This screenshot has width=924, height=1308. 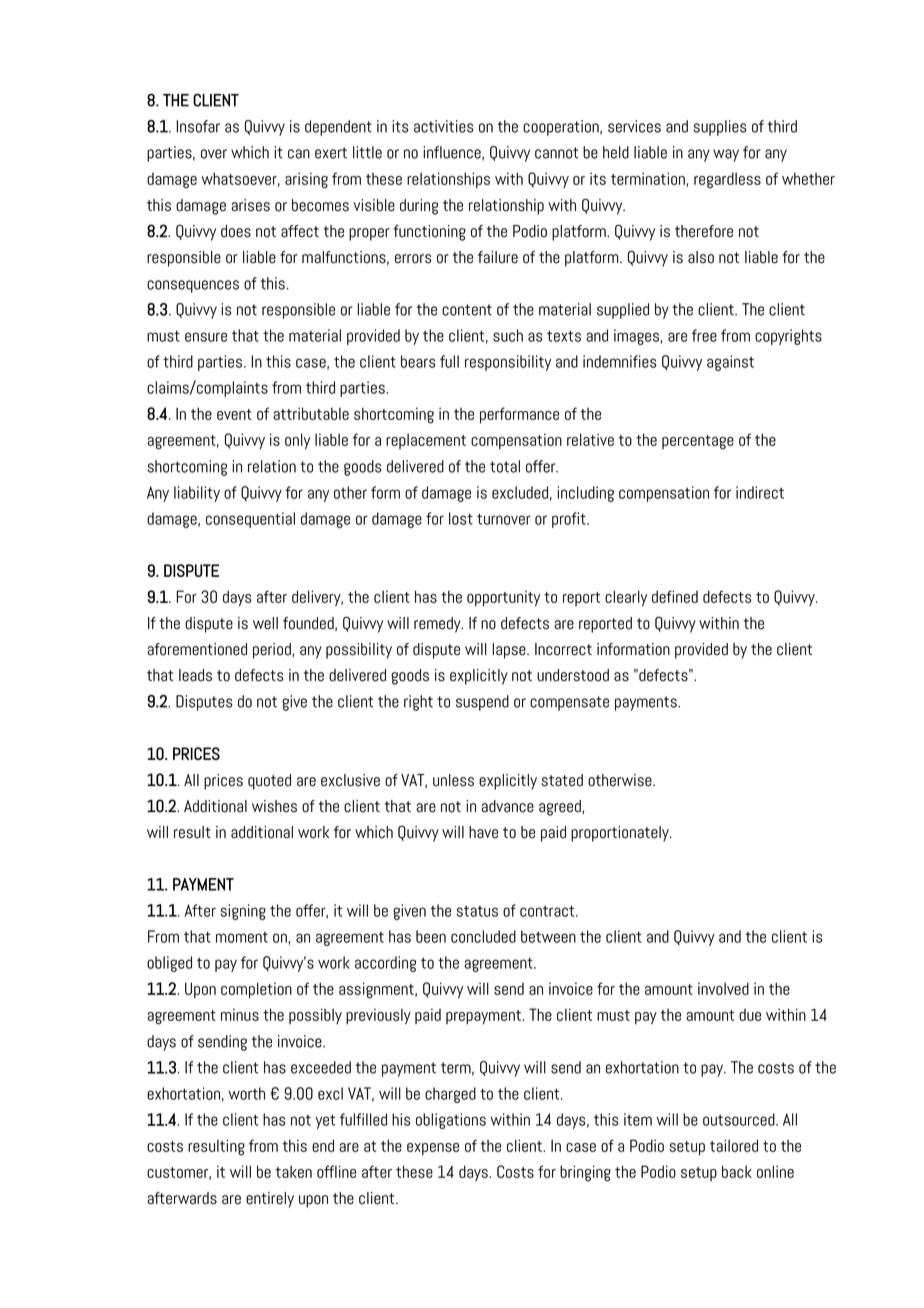 What do you see at coordinates (505, 466) in the screenshot?
I see `total` at bounding box center [505, 466].
